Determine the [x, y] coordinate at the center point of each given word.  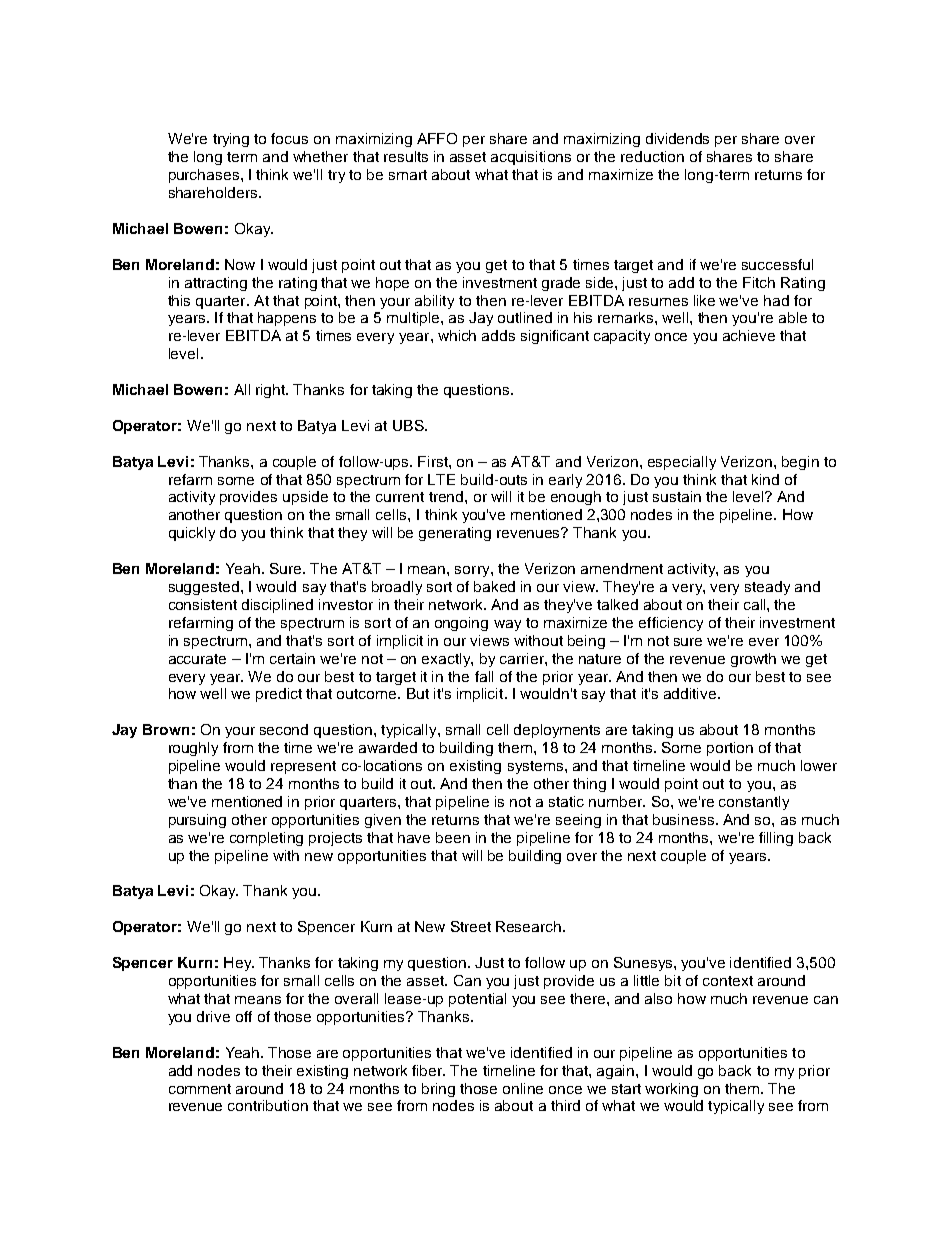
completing [266, 839]
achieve [749, 335]
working [671, 1090]
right [272, 391]
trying [231, 140]
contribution [268, 1105]
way [507, 625]
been [453, 837]
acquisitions [531, 158]
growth [753, 660]
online [523, 1088]
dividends [677, 138]
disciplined [277, 606]
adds [498, 335]
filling [776, 839]
